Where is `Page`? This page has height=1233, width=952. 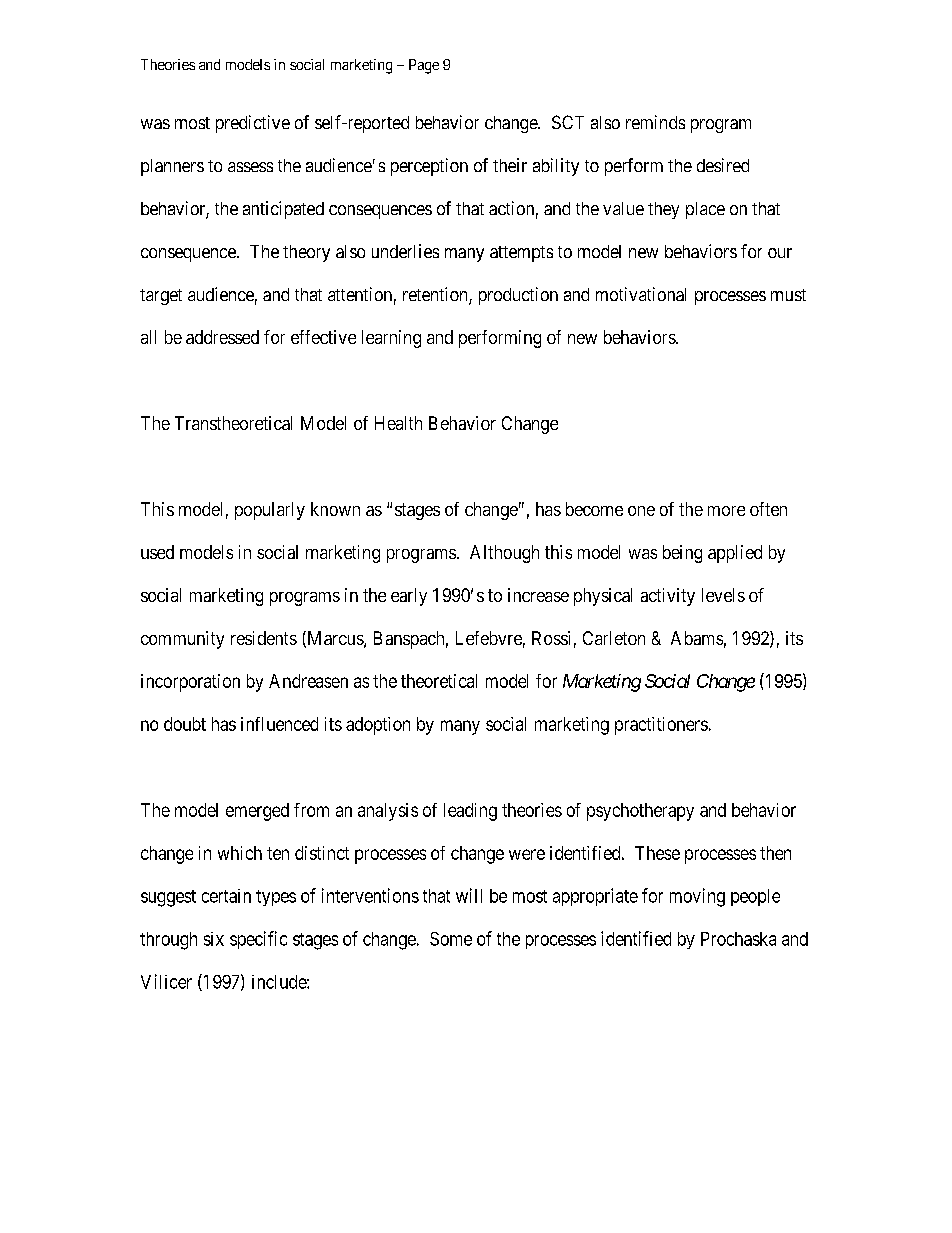
Page is located at coordinates (424, 66).
